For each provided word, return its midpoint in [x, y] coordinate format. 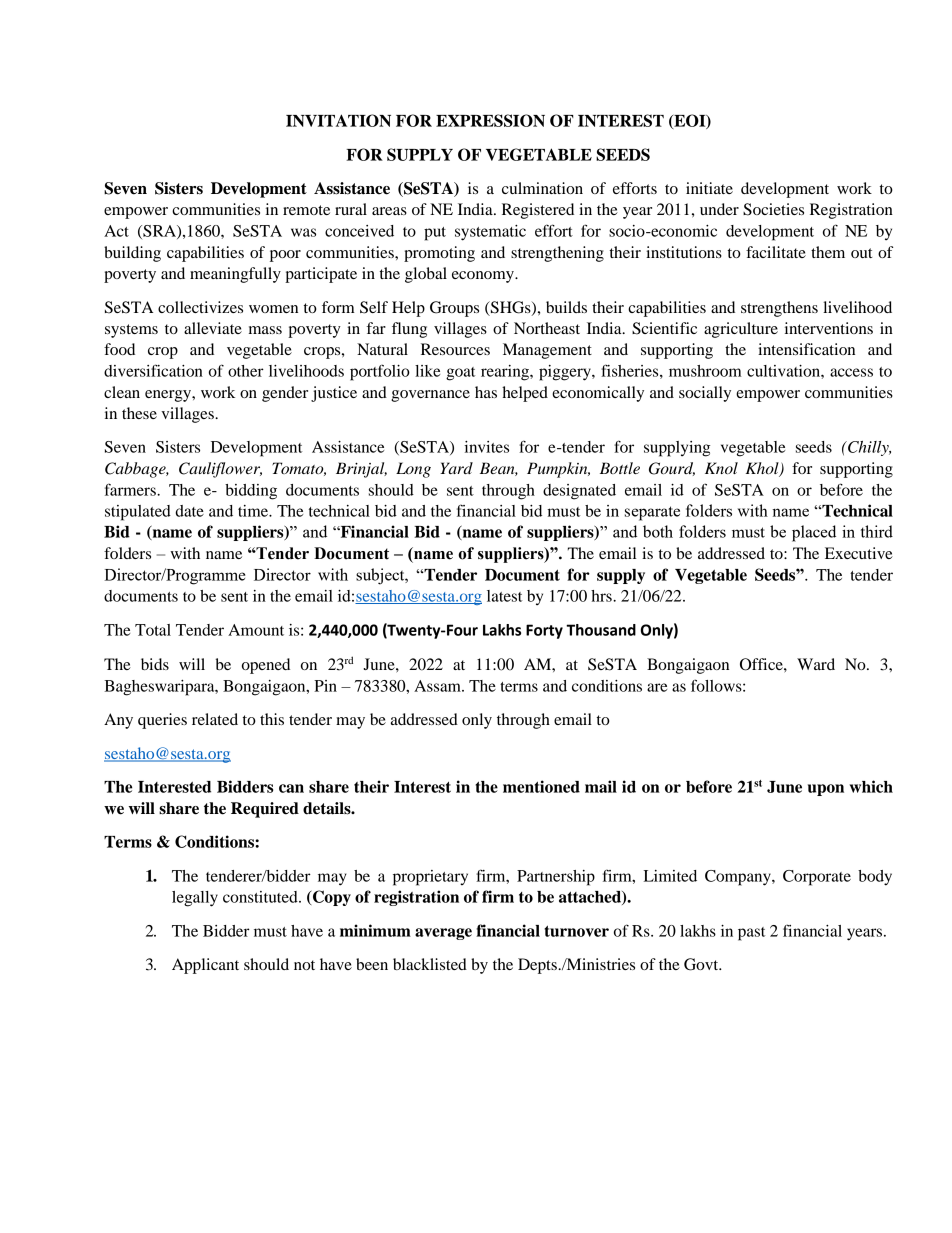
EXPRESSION [490, 120]
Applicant [205, 966]
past [751, 934]
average [443, 934]
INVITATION [338, 120]
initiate [709, 188]
